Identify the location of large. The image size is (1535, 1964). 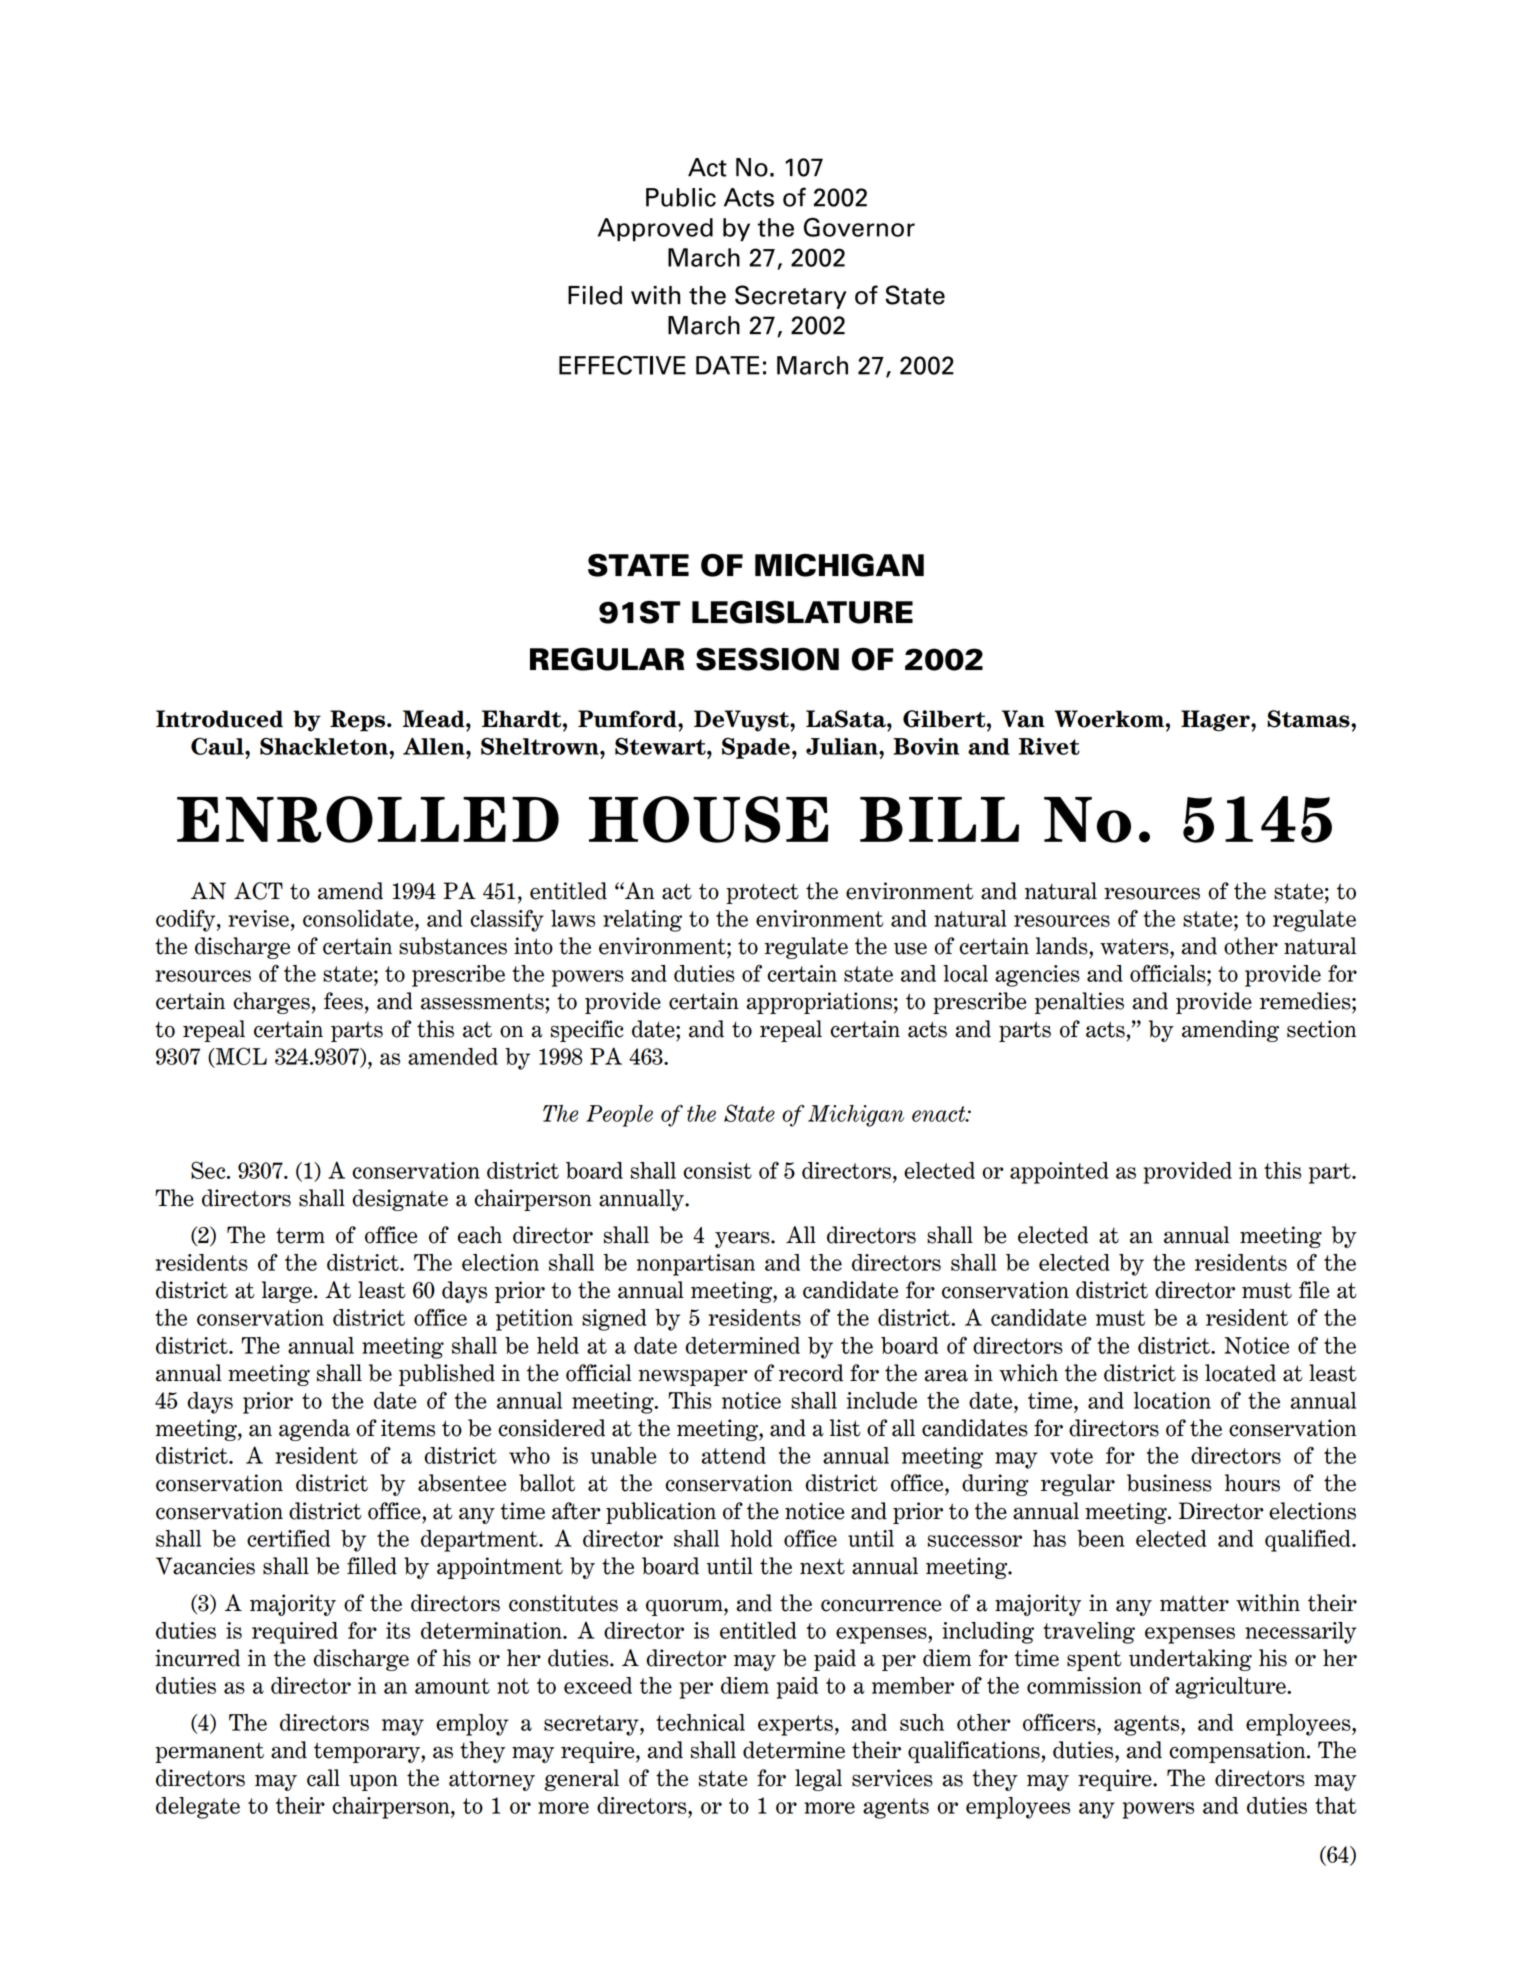
(288, 1292).
